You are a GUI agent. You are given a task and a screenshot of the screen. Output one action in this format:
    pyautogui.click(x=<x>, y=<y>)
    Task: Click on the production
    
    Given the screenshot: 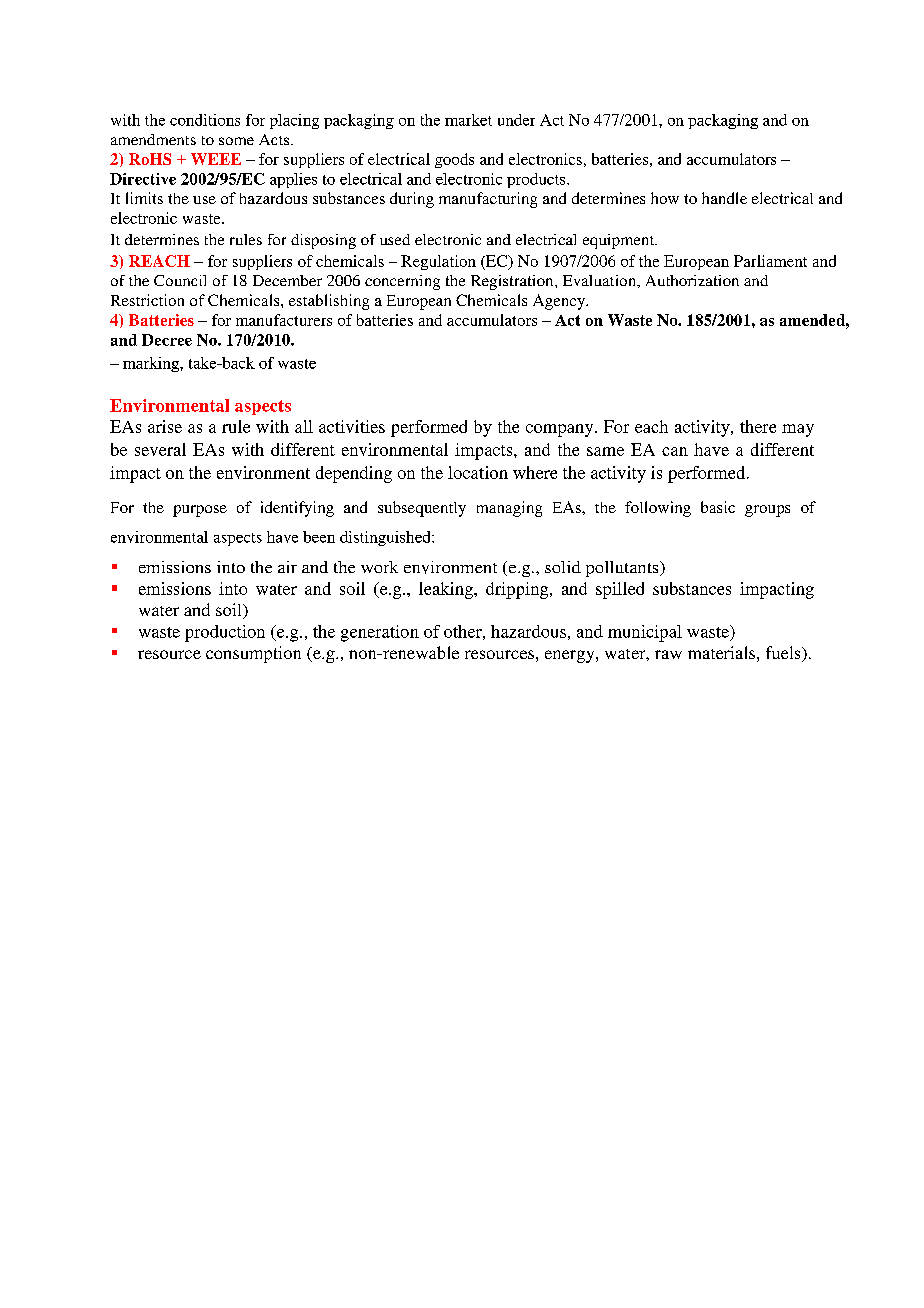 What is the action you would take?
    pyautogui.click(x=225, y=633)
